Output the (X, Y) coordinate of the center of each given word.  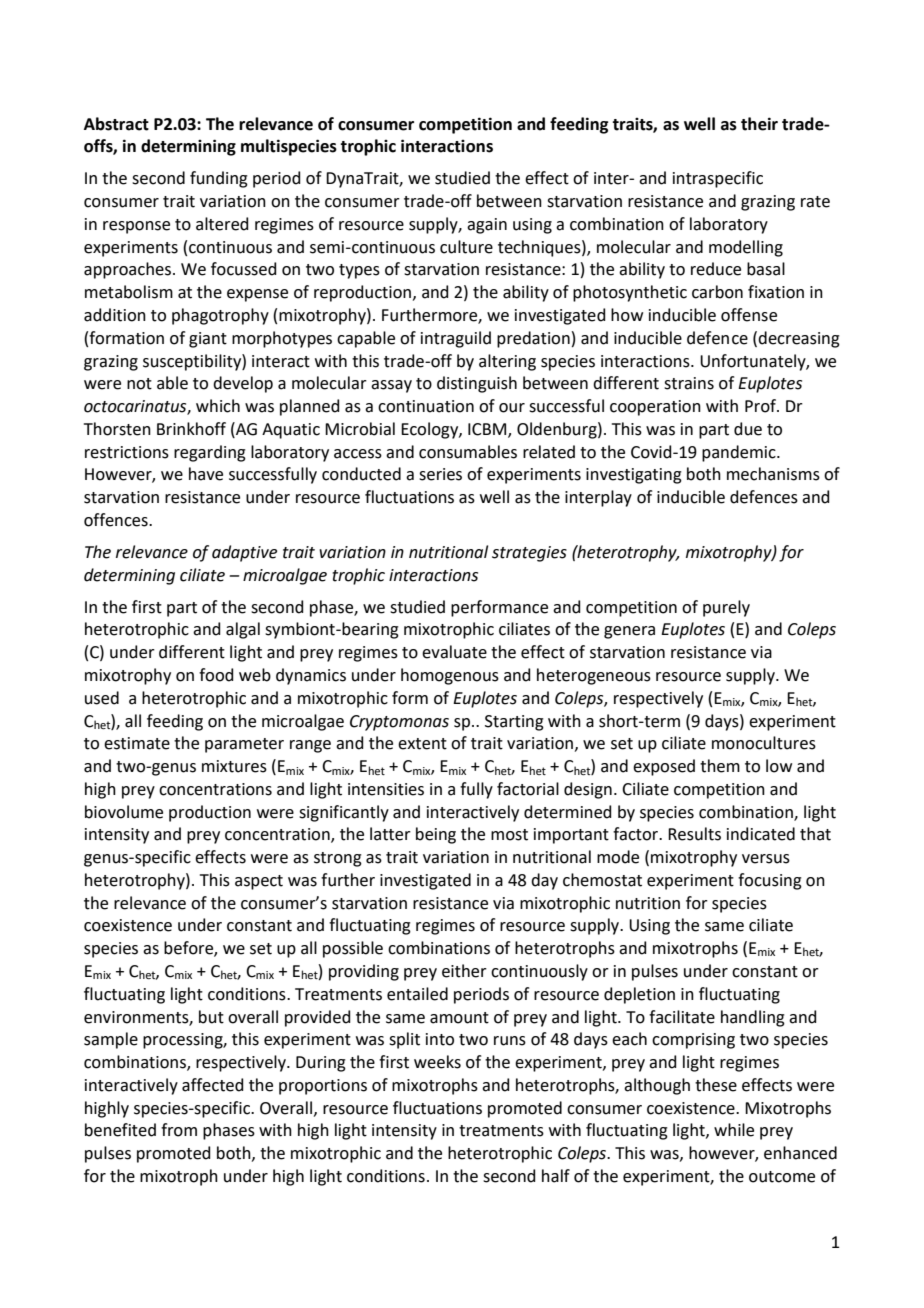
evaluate (454, 652)
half (556, 1176)
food (216, 675)
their (759, 124)
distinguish (477, 384)
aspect (259, 882)
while (734, 1130)
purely (726, 608)
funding (219, 179)
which (218, 406)
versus (766, 859)
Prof (761, 406)
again (487, 226)
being (436, 835)
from (179, 1130)
